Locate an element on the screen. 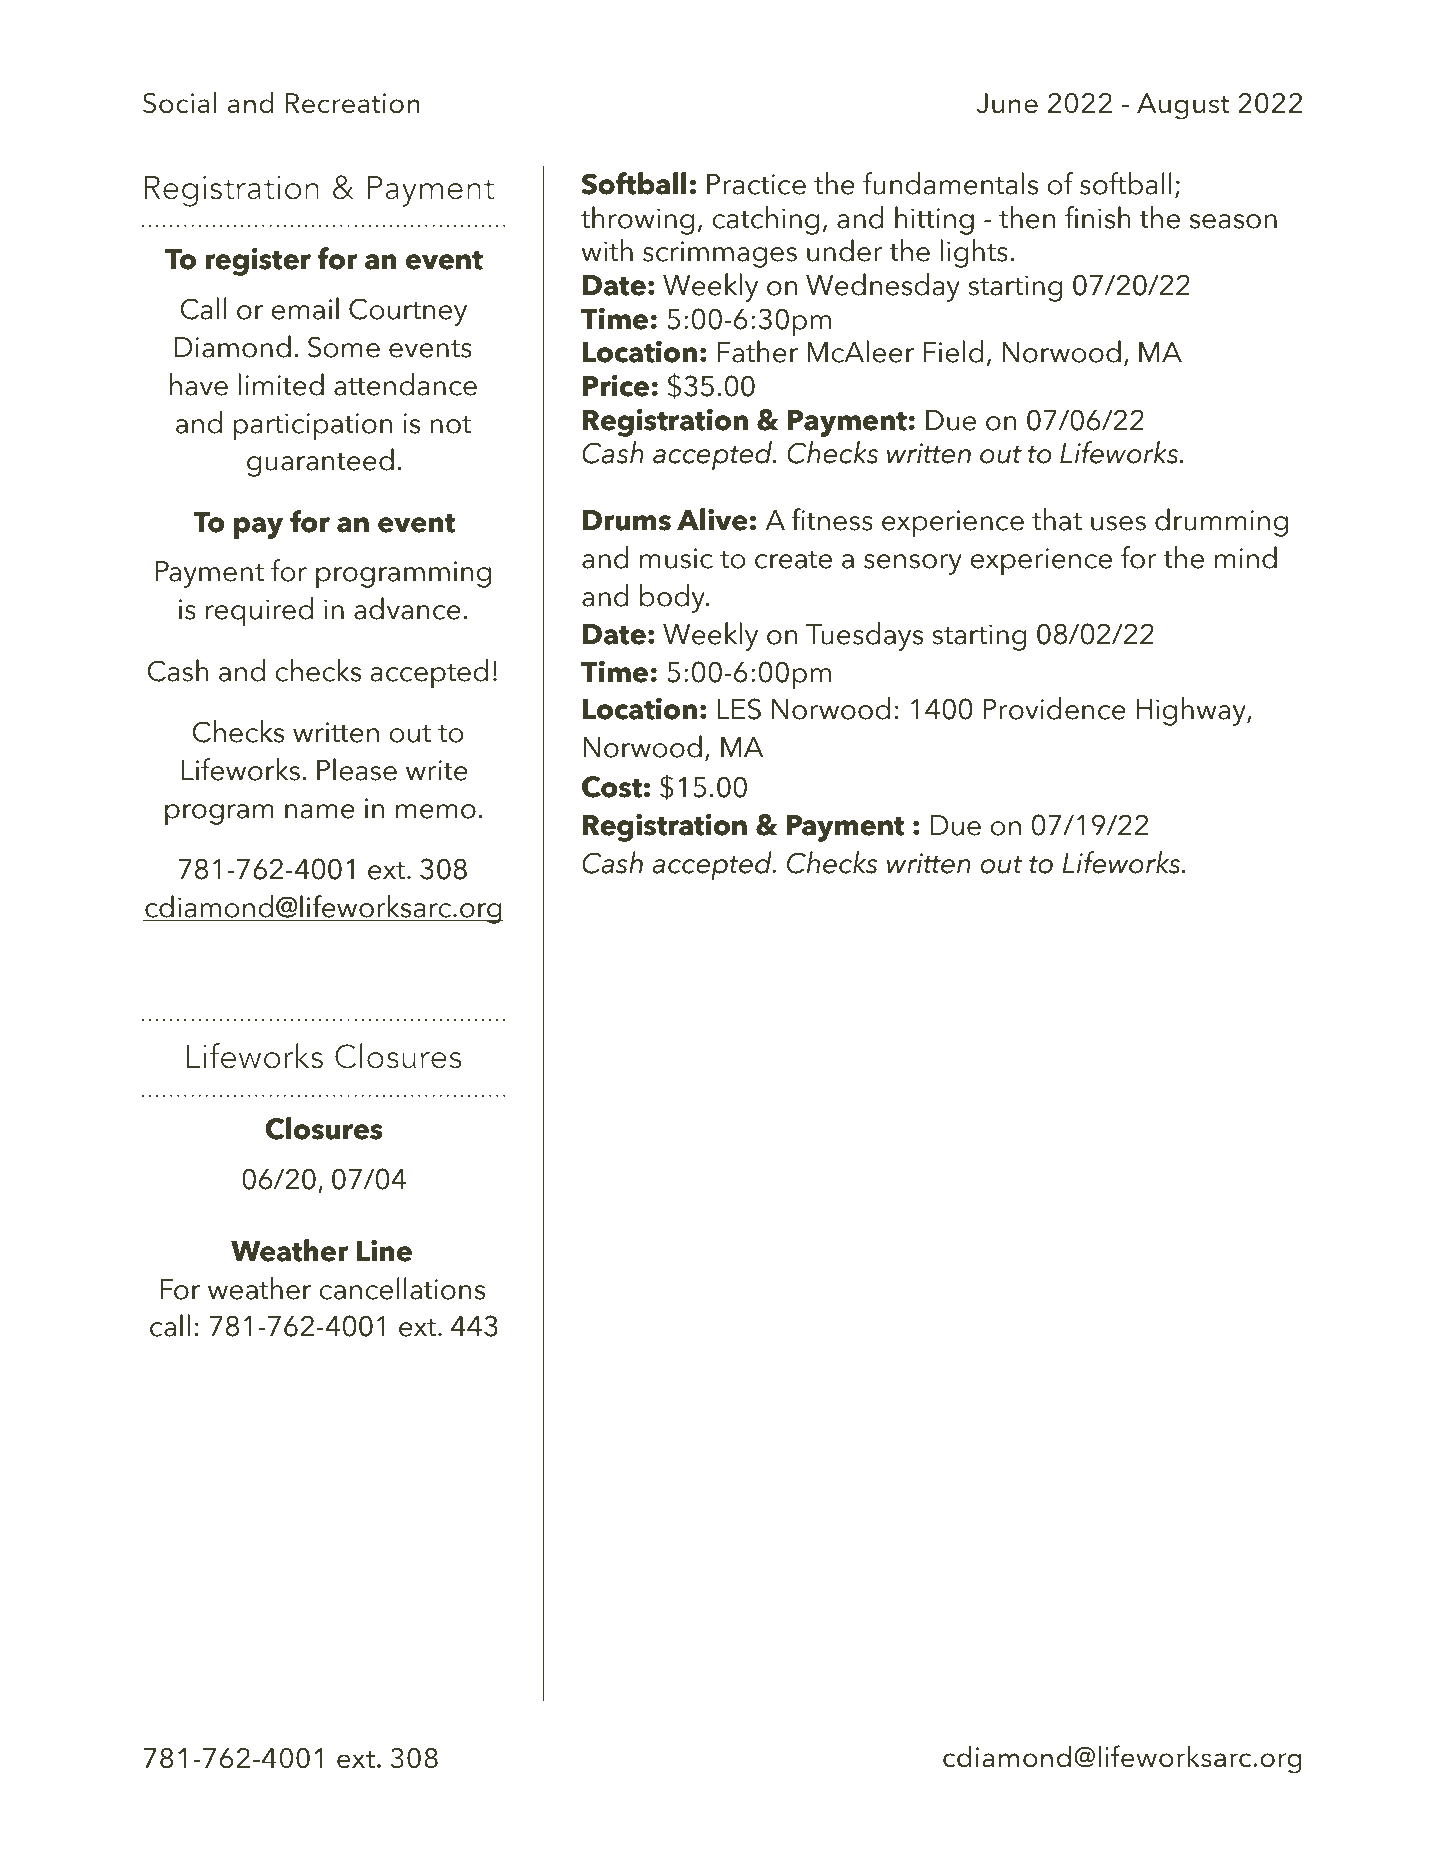  advance is located at coordinates (407, 608).
